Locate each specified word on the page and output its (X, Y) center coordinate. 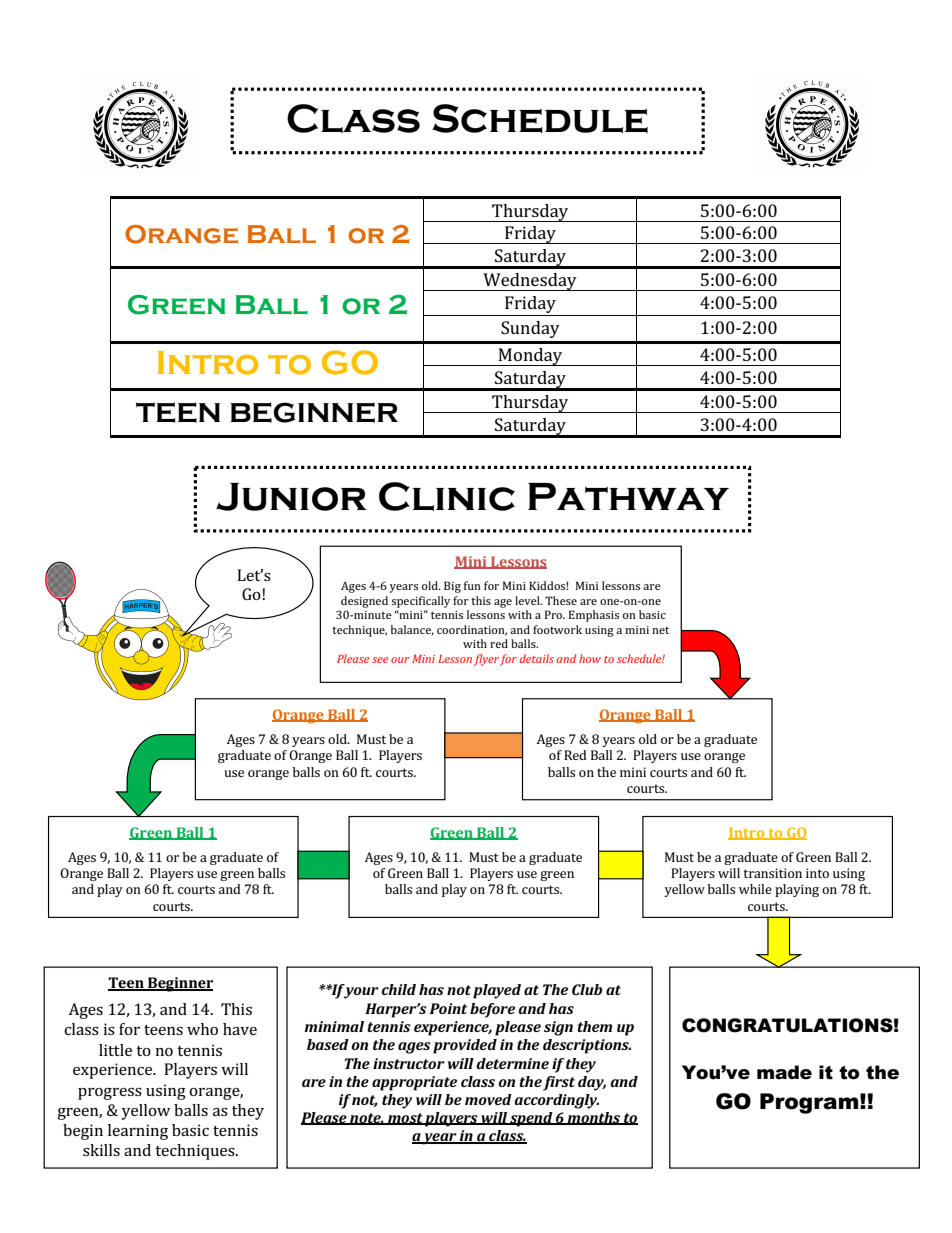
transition (773, 873)
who (202, 1029)
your (360, 992)
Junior (291, 497)
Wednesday (530, 282)
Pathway (628, 496)
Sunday (530, 329)
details (537, 658)
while (755, 889)
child (399, 989)
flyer (486, 660)
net (660, 630)
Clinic (447, 496)
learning (138, 1132)
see (380, 660)
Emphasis (594, 616)
